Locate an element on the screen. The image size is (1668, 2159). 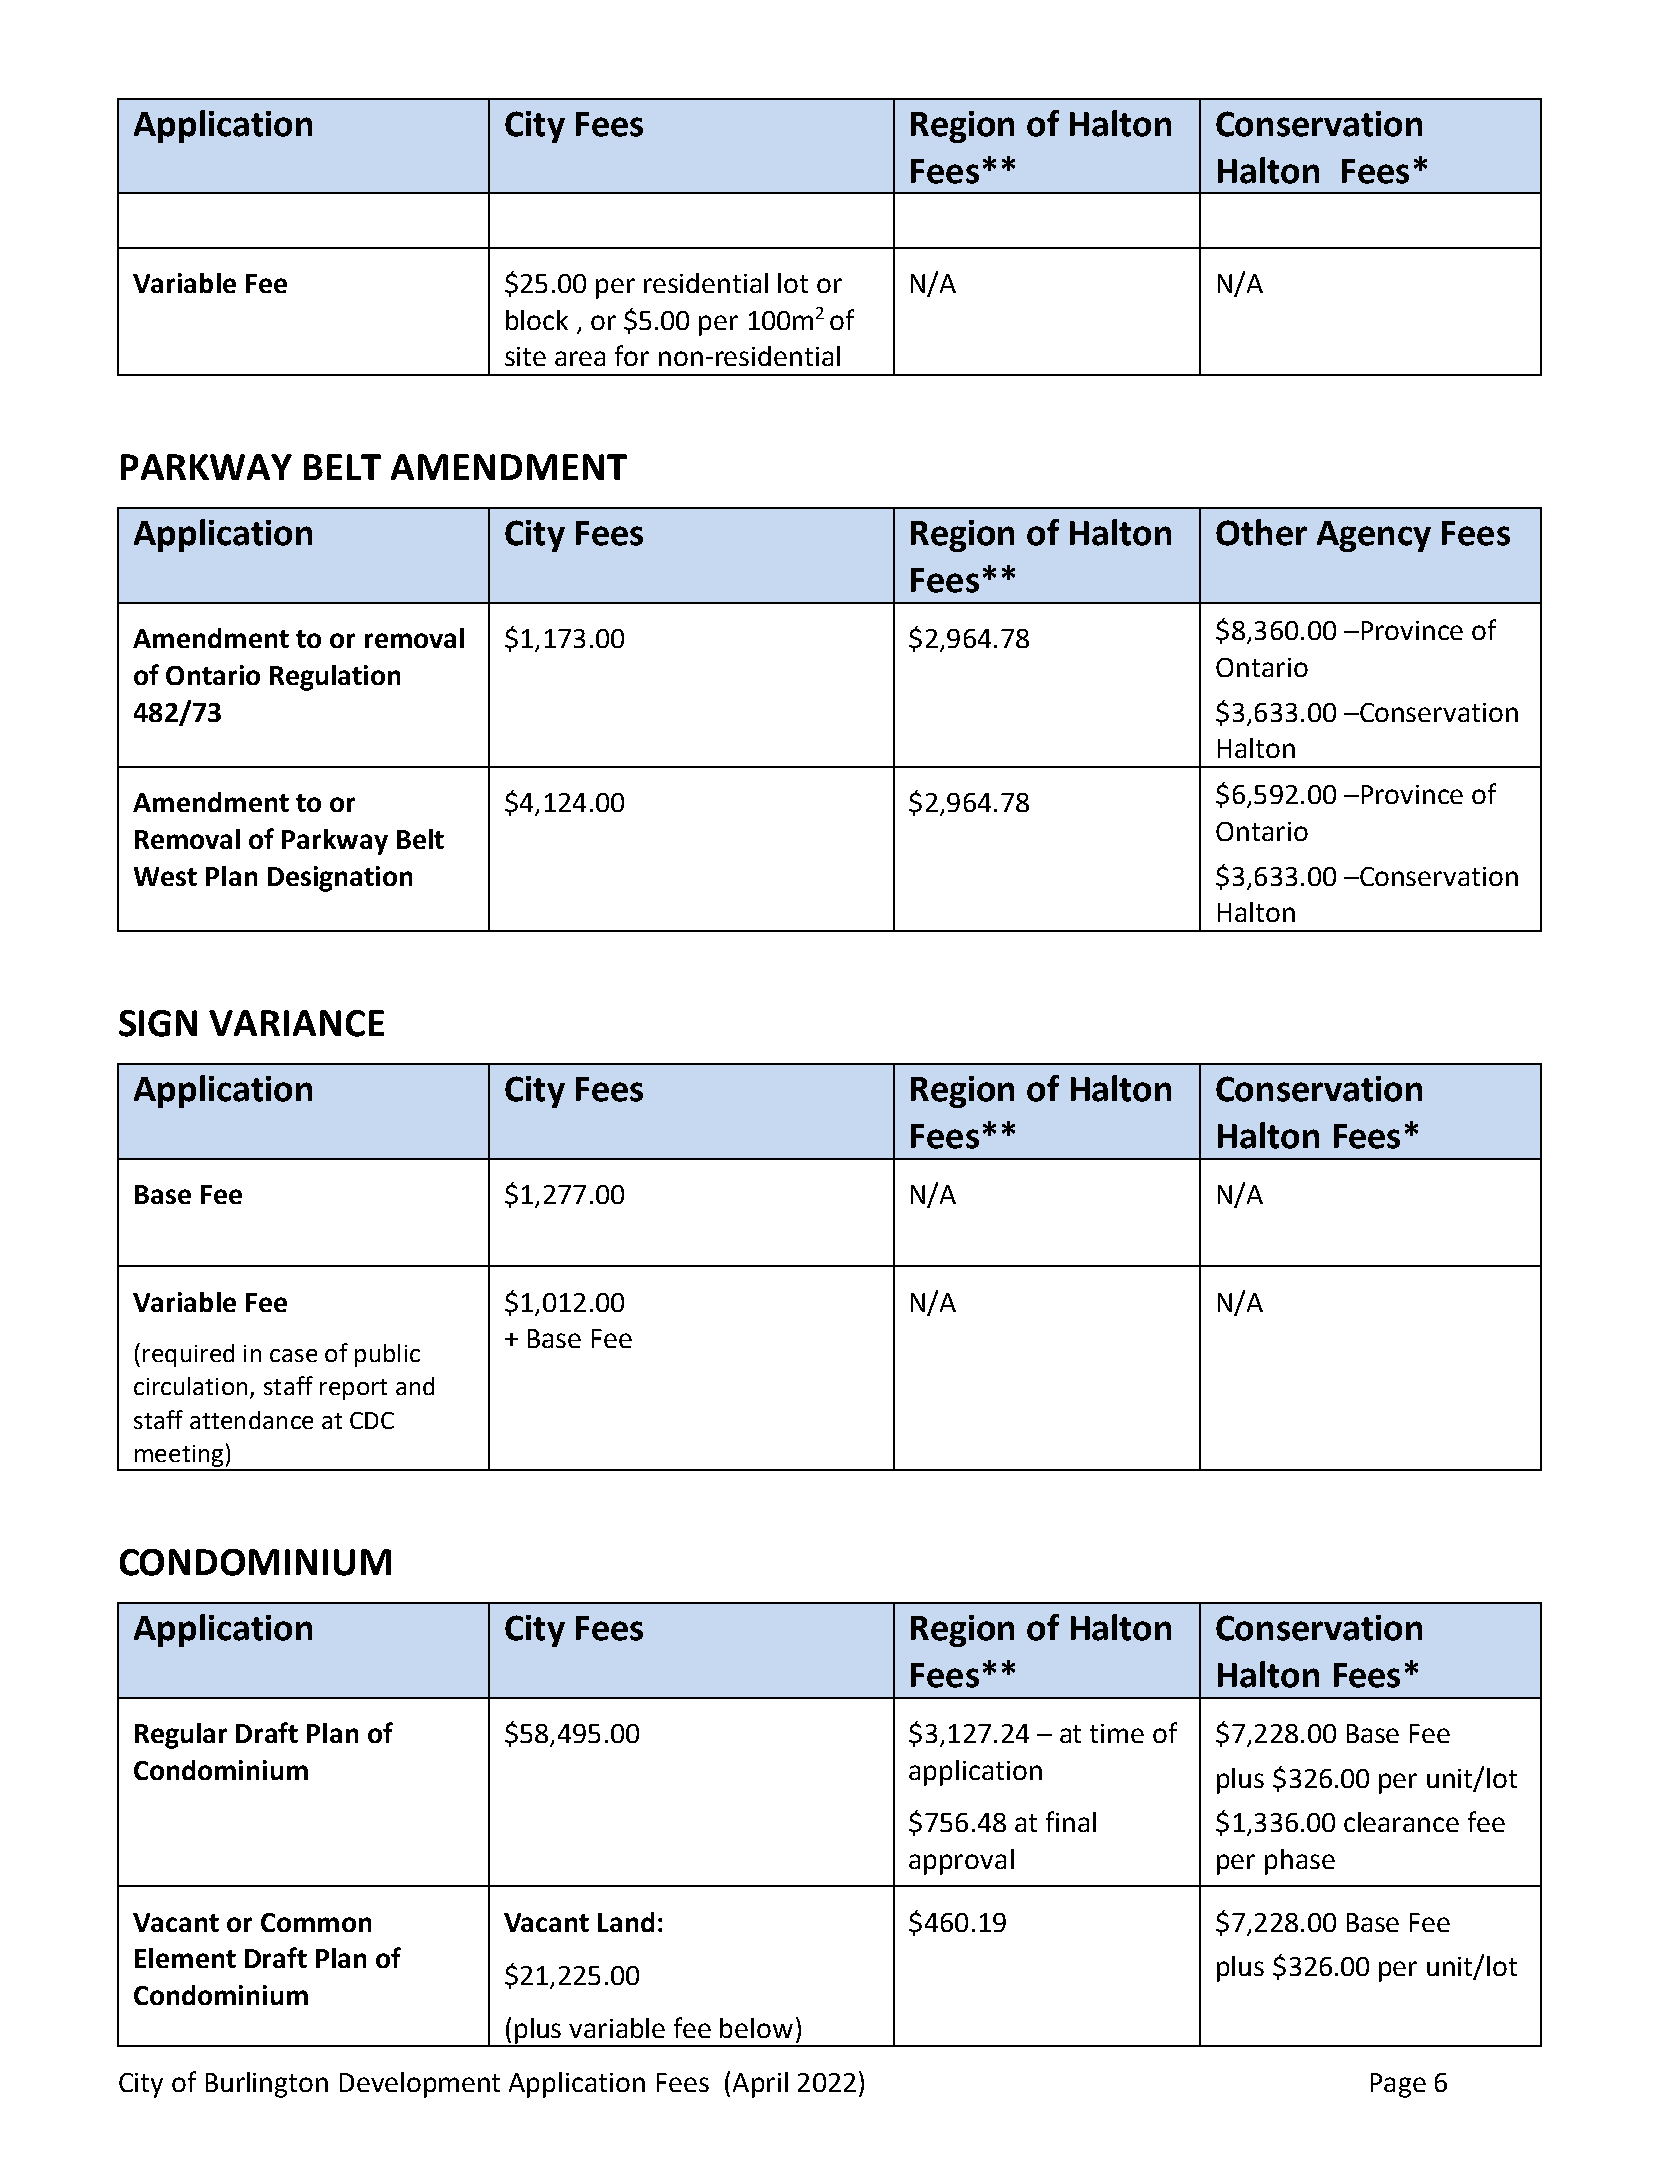
Agency is located at coordinates (1374, 536).
